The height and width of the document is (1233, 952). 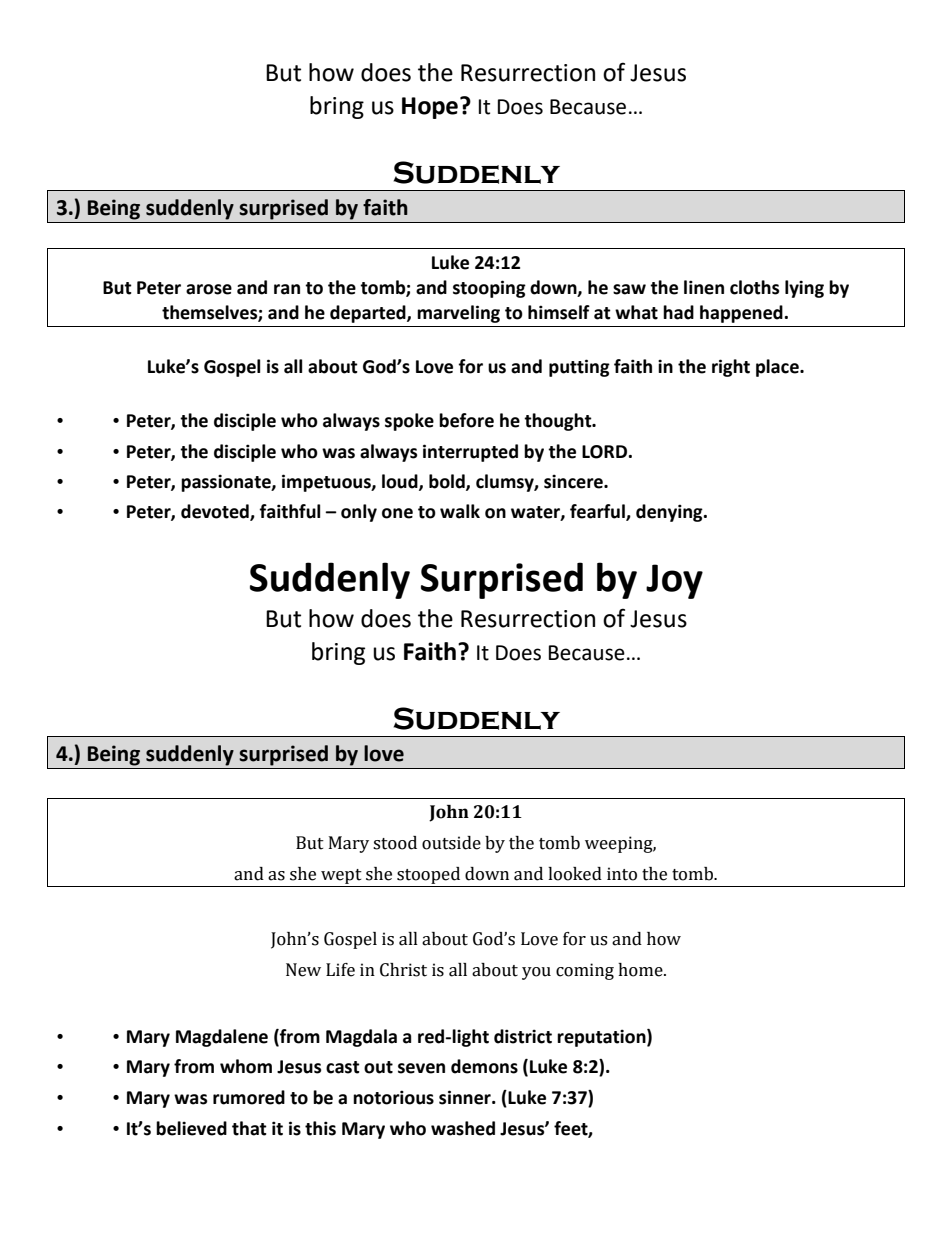 I want to click on Hope, so click(x=430, y=108).
